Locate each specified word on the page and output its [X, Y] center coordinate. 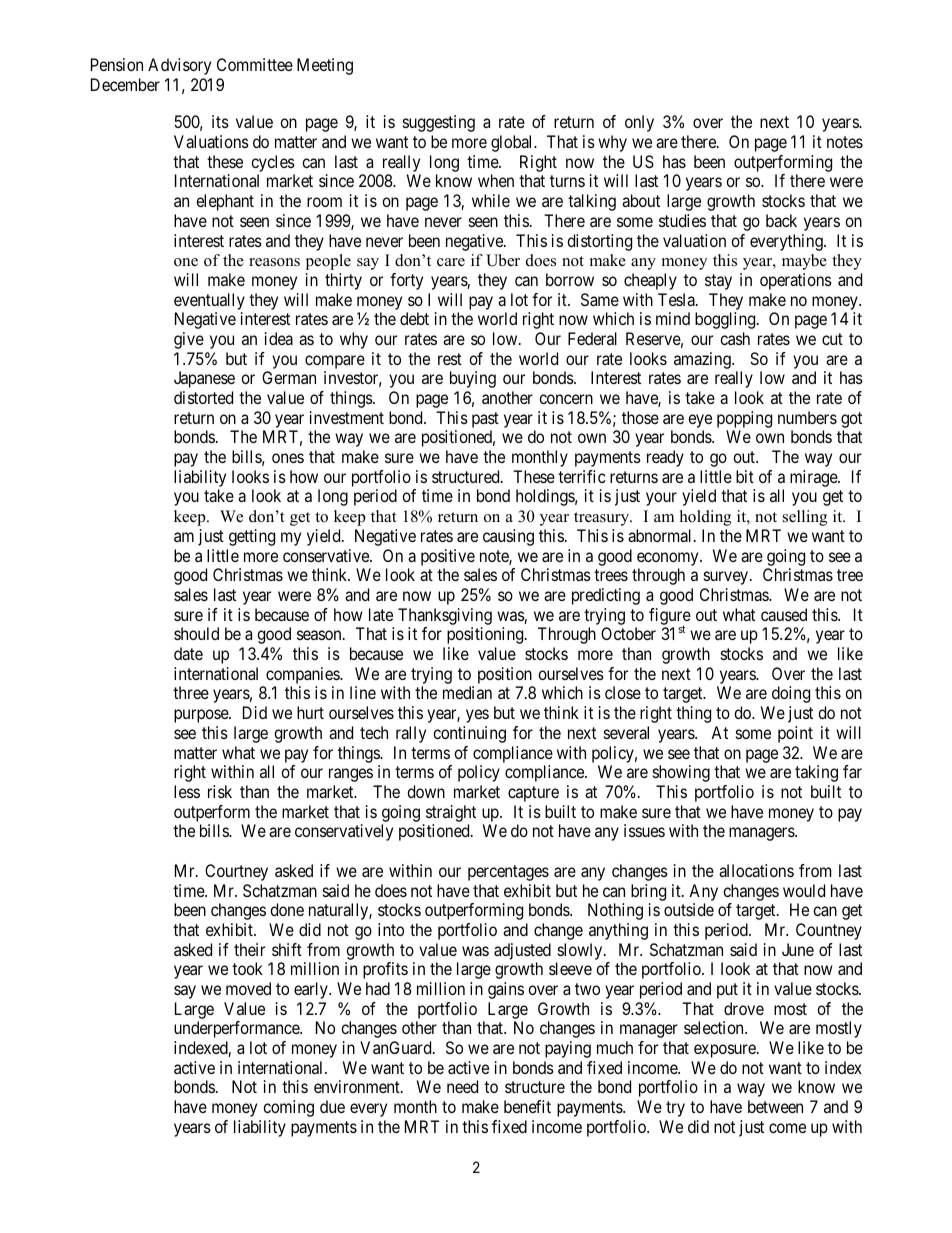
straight [451, 813]
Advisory [179, 66]
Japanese [204, 379]
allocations [756, 870]
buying [473, 379]
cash [735, 338]
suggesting [439, 123]
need [462, 1086]
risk [220, 791]
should [196, 633]
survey [727, 578]
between [775, 1106]
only [639, 123]
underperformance [237, 1029]
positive [448, 557]
